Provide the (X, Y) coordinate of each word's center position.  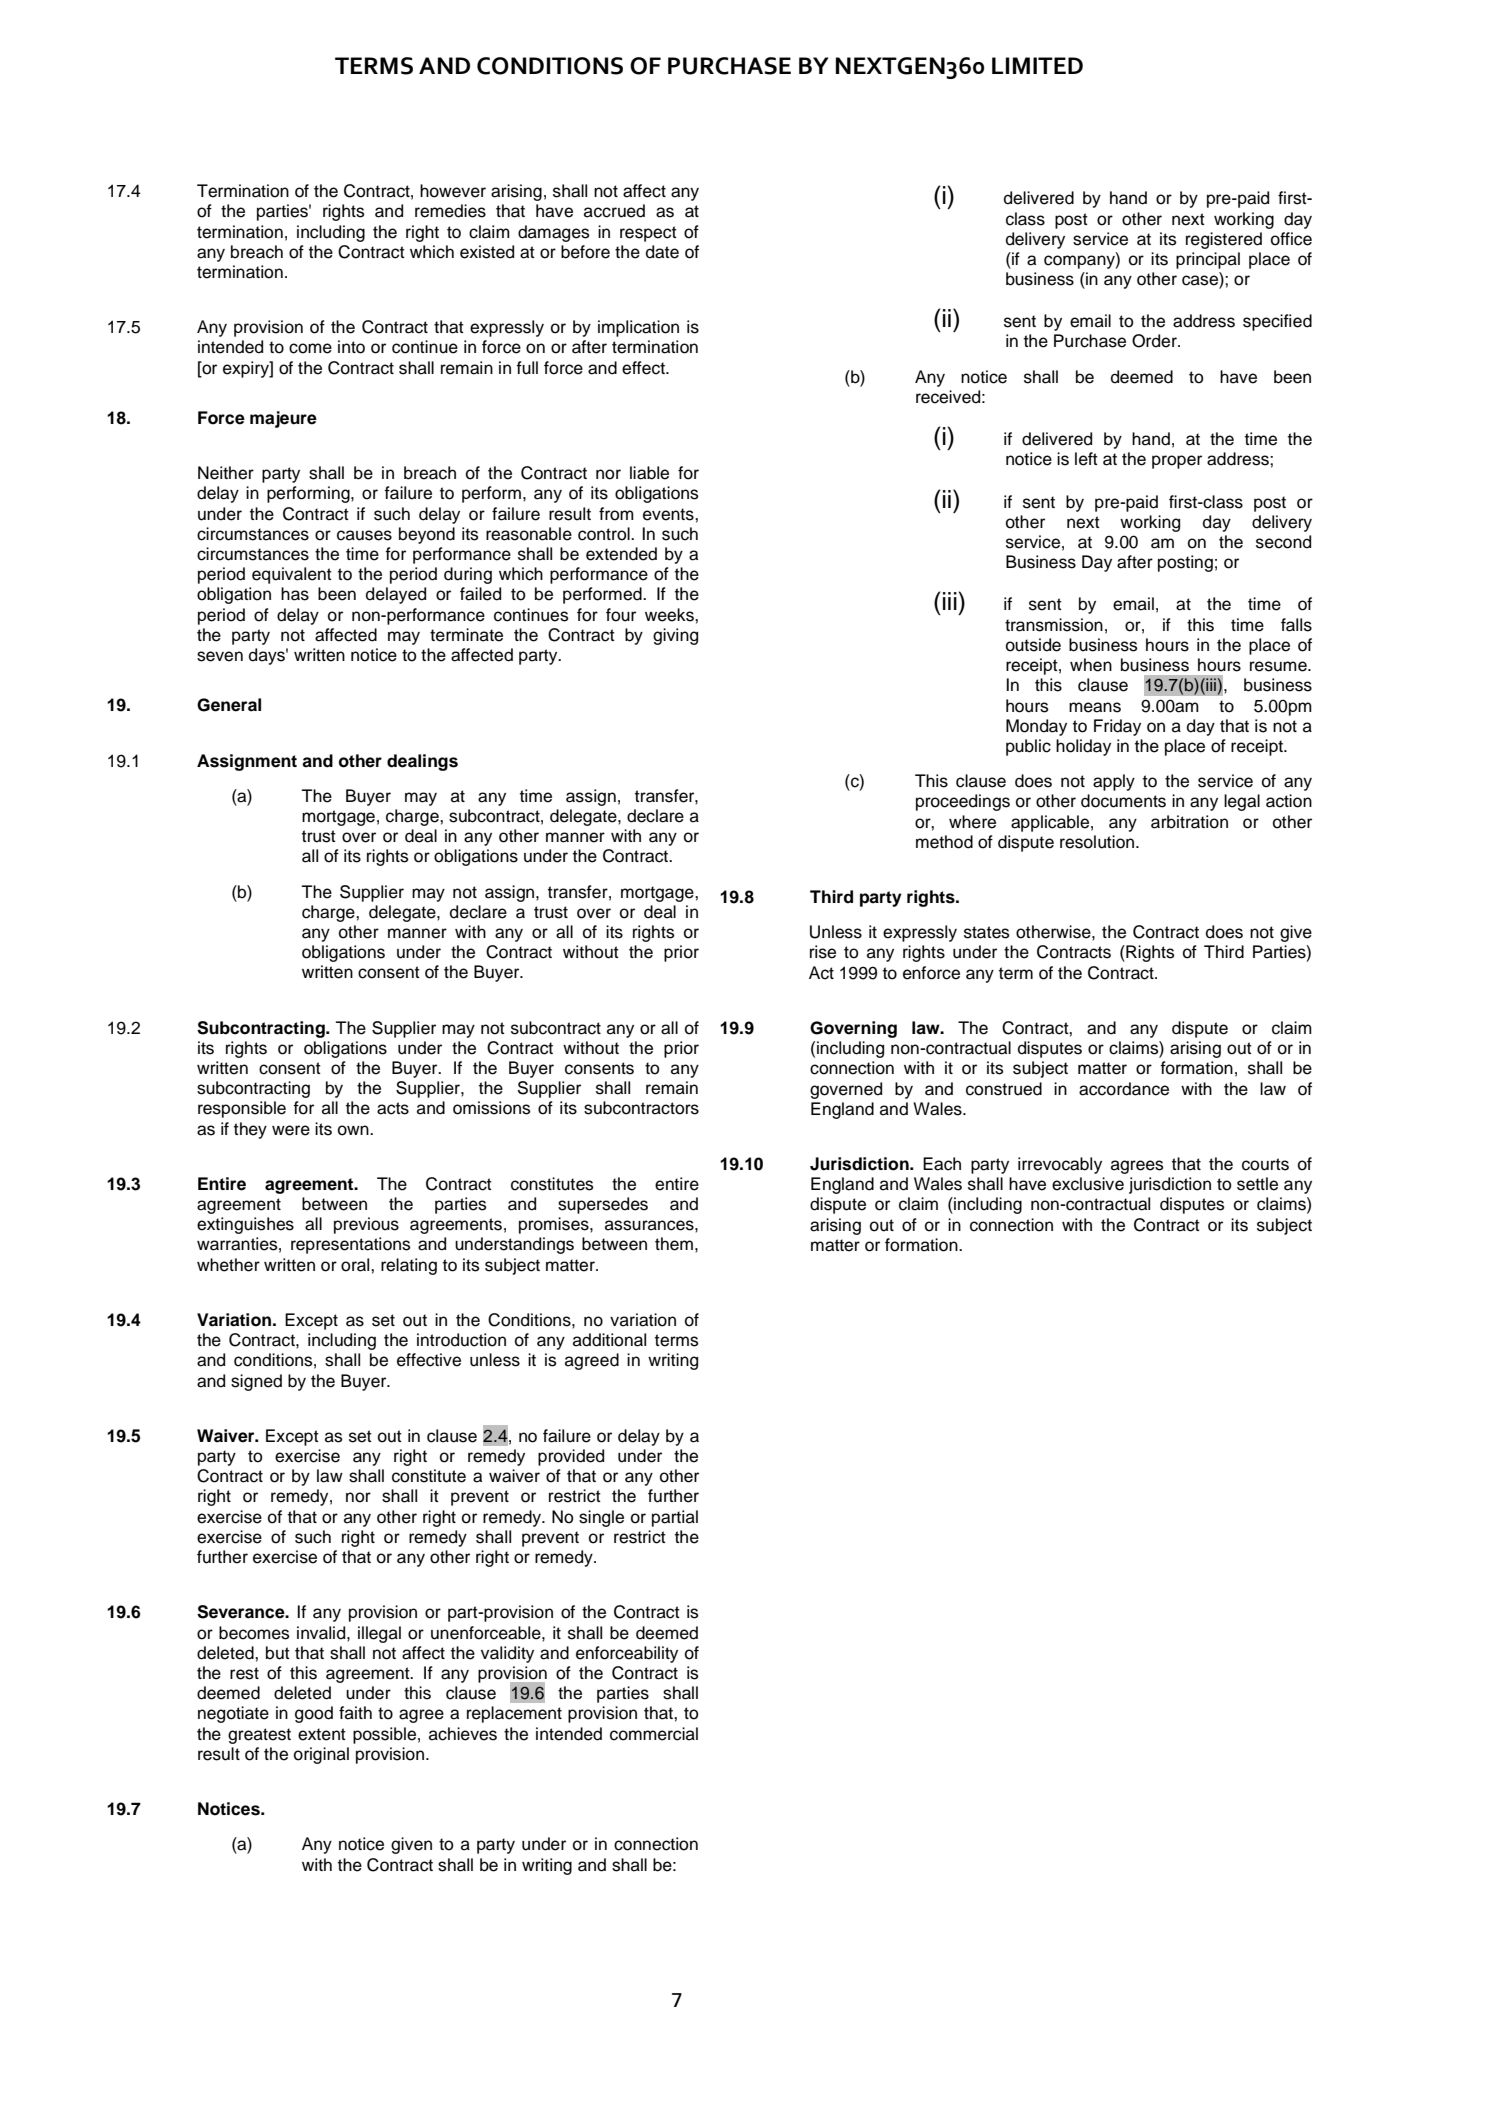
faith (355, 1713)
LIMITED (1037, 65)
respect (648, 234)
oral (356, 1265)
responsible (242, 1109)
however (453, 191)
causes (364, 535)
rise (823, 952)
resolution (1098, 842)
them (674, 1244)
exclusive (1088, 1184)
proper (1177, 462)
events (669, 514)
